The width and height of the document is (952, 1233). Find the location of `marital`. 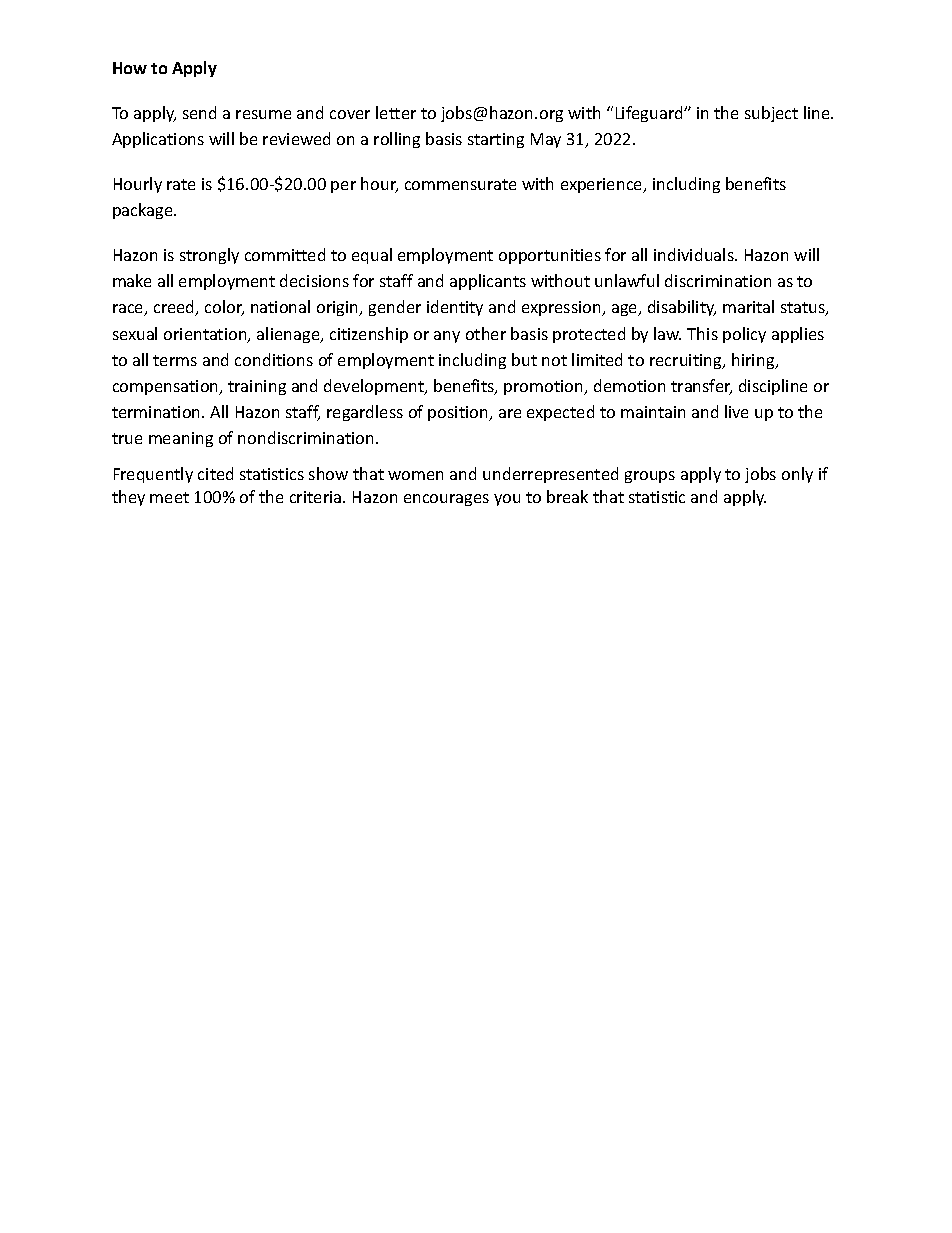

marital is located at coordinates (748, 306).
